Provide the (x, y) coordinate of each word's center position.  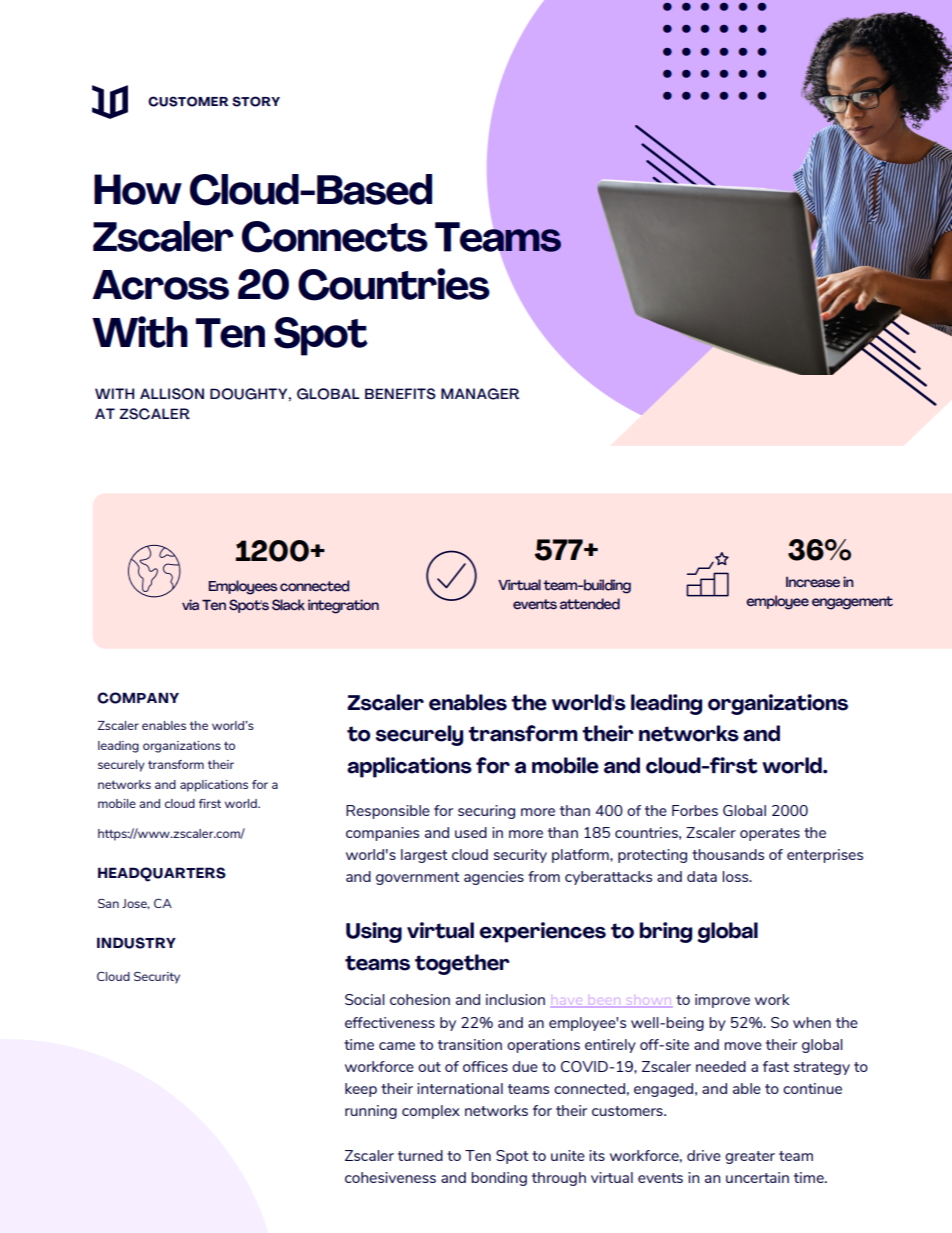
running (371, 1112)
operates (770, 834)
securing (486, 812)
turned (420, 1155)
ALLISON (172, 394)
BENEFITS (400, 394)
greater (750, 1157)
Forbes (695, 810)
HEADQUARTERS (162, 874)
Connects (335, 237)
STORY (256, 101)
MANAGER (480, 394)
